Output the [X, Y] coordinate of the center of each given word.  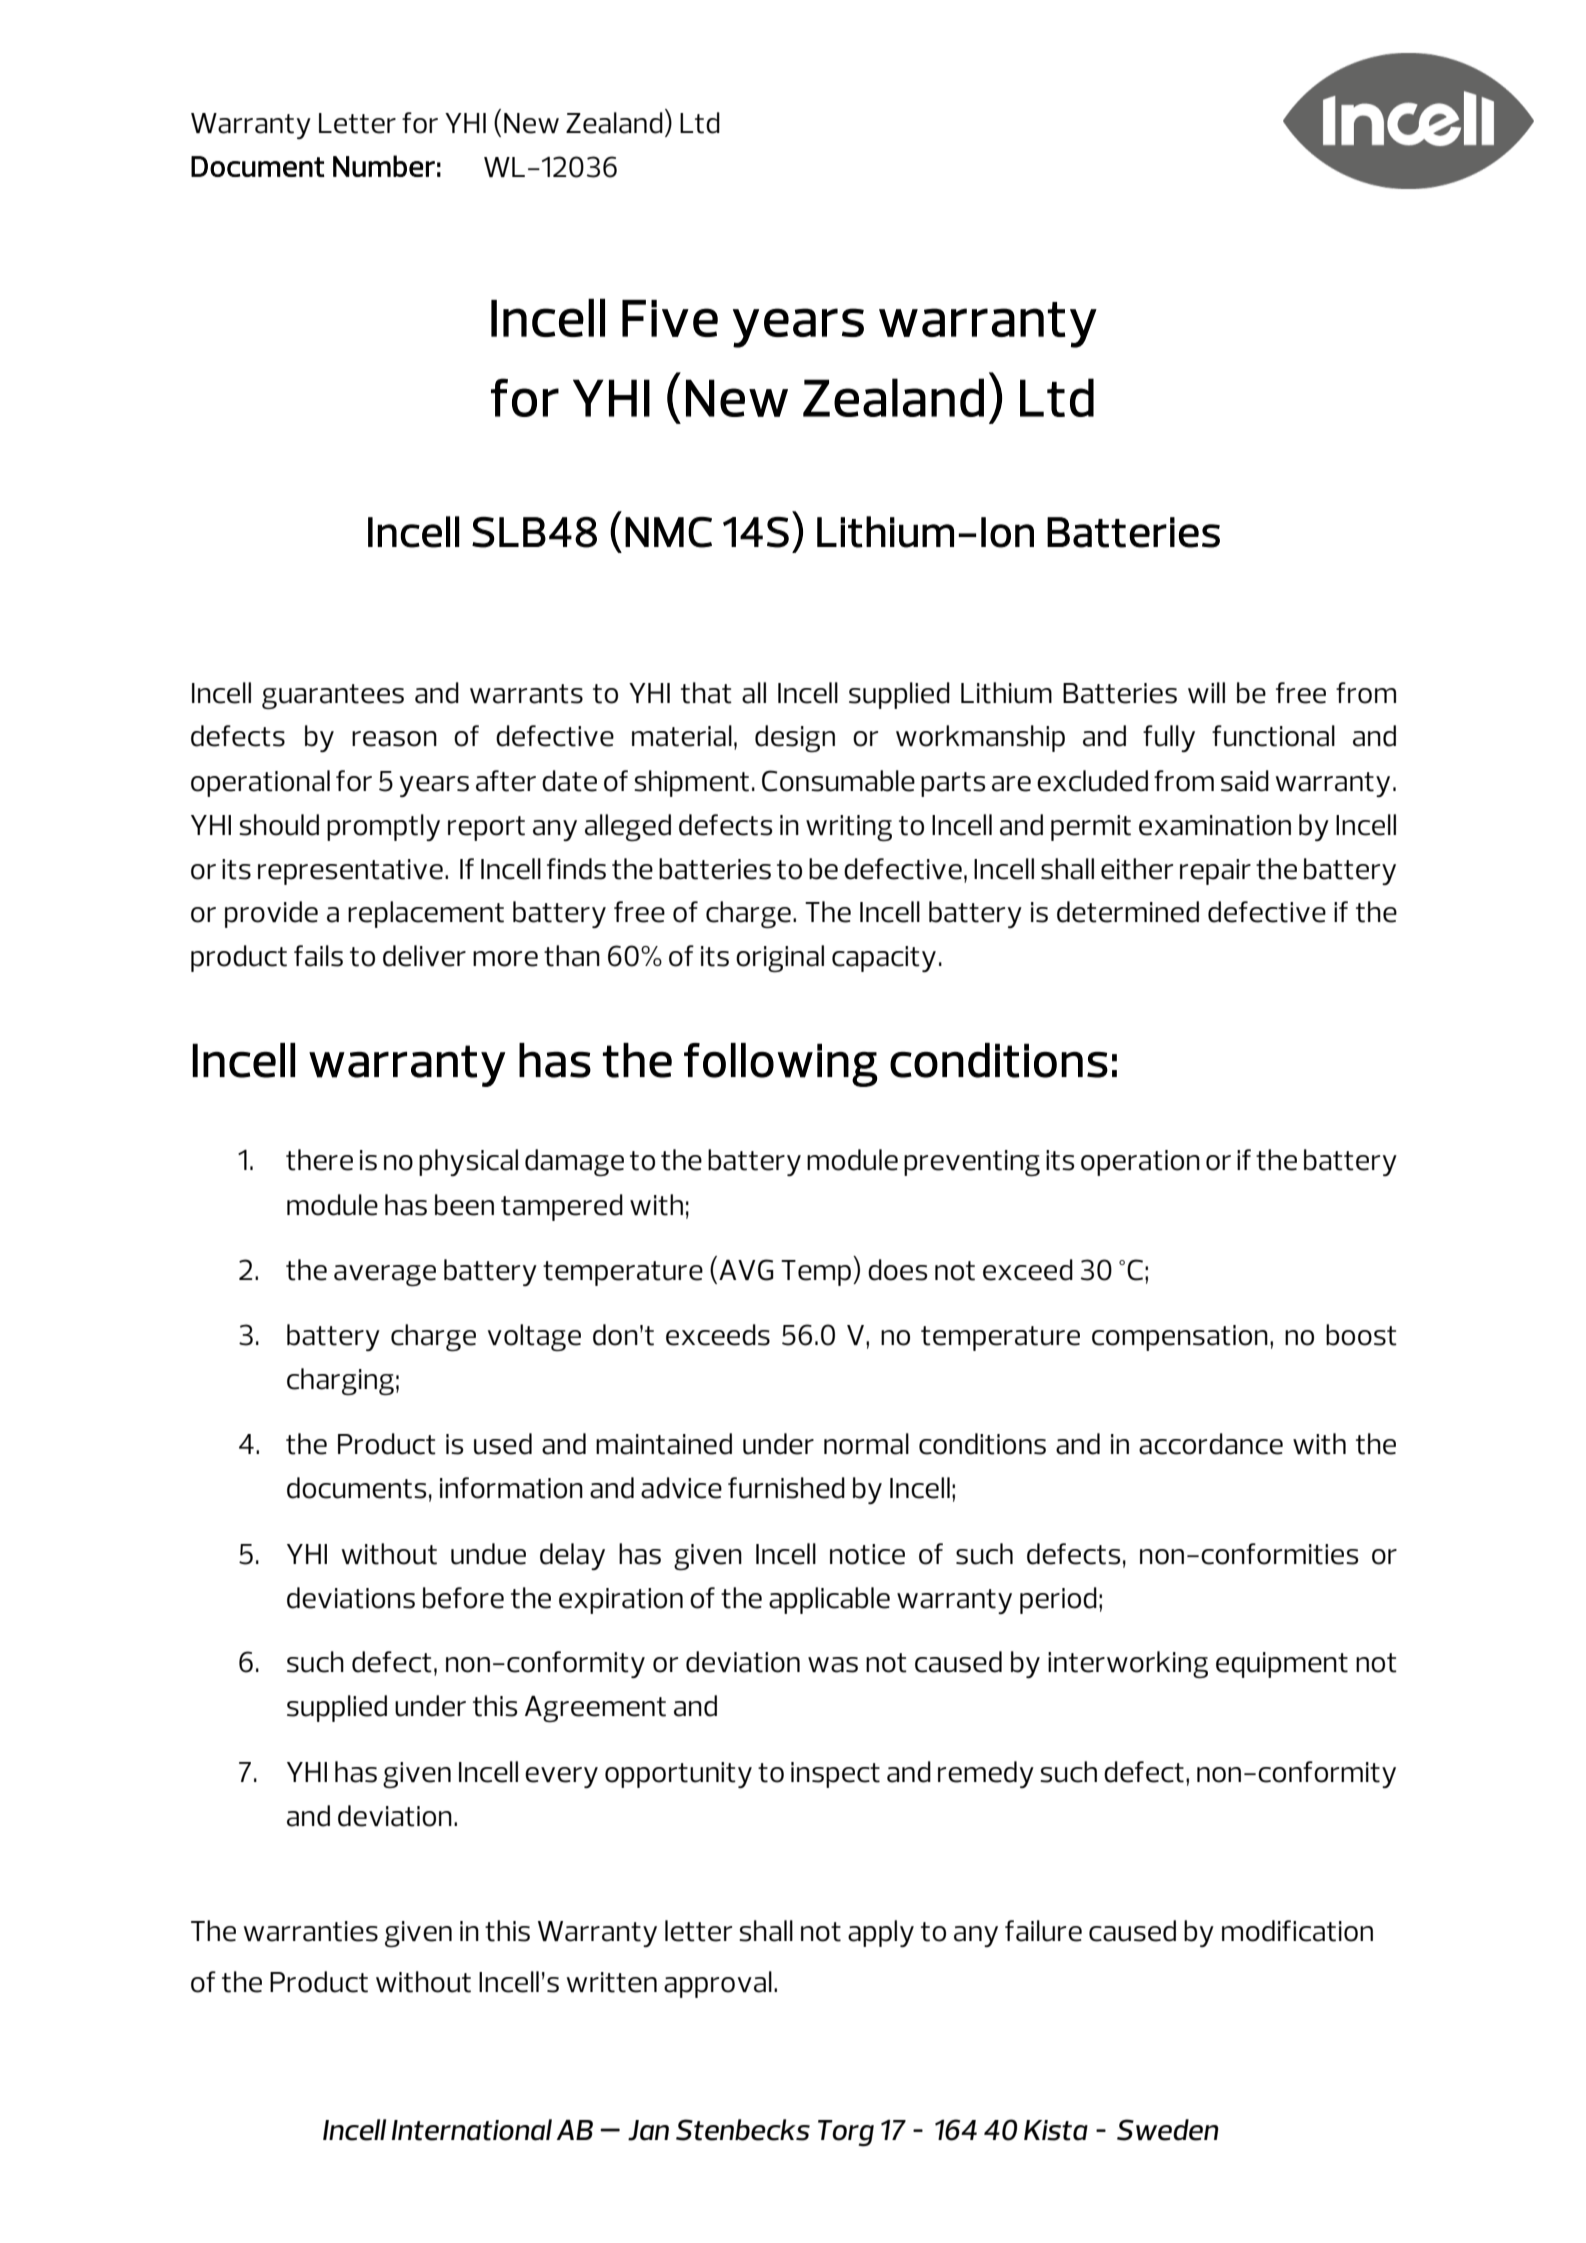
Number [384, 166]
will [1206, 692]
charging [340, 1381]
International [472, 2130]
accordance [1211, 1444]
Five [670, 318]
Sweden [1168, 2130]
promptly [383, 827]
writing [849, 828]
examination [1215, 825]
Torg [846, 2133]
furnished [786, 1488]
